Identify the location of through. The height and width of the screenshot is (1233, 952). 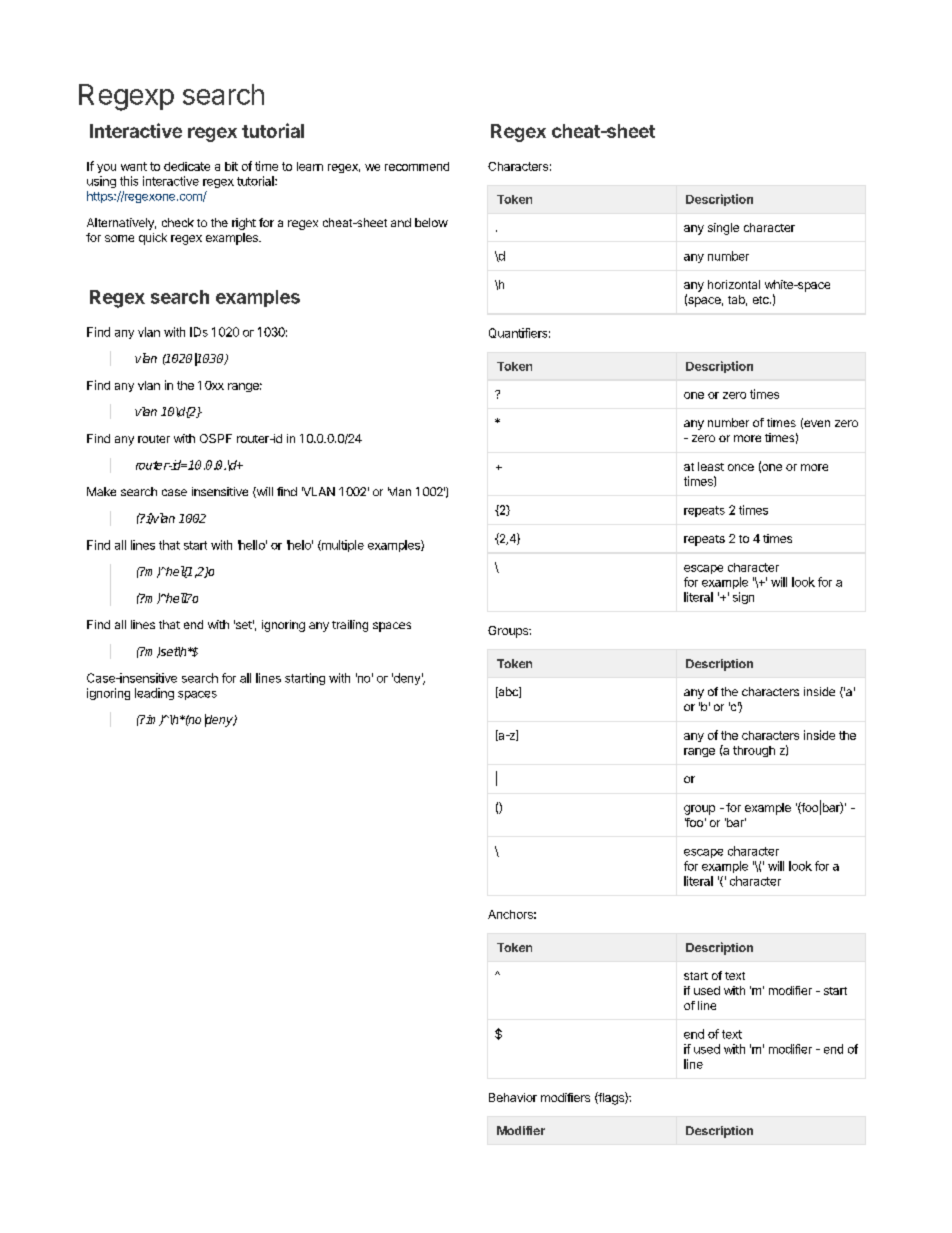
(754, 751).
